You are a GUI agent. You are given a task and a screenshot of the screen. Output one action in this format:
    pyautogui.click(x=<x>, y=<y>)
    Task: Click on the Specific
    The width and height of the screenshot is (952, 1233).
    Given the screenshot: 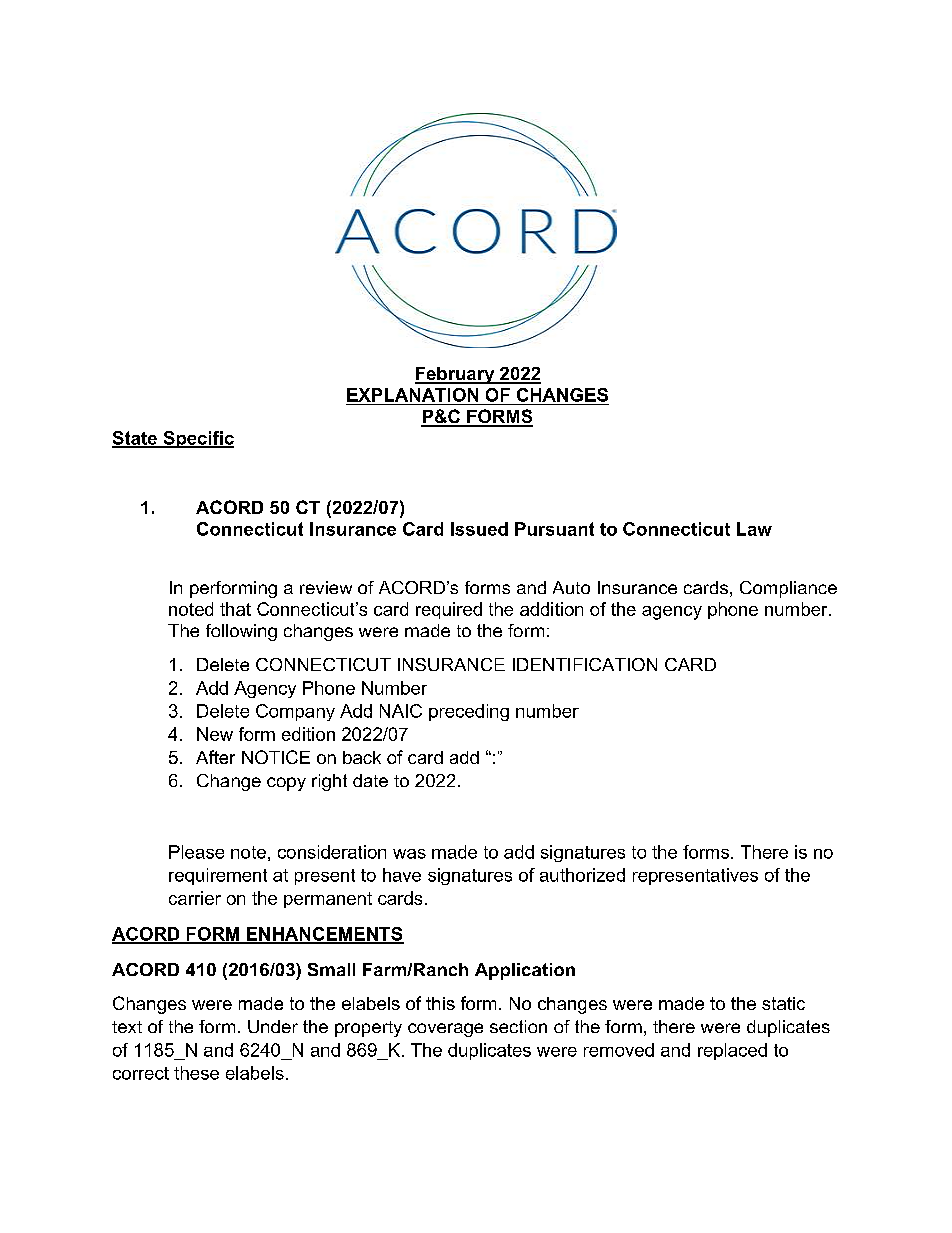 What is the action you would take?
    pyautogui.click(x=197, y=439)
